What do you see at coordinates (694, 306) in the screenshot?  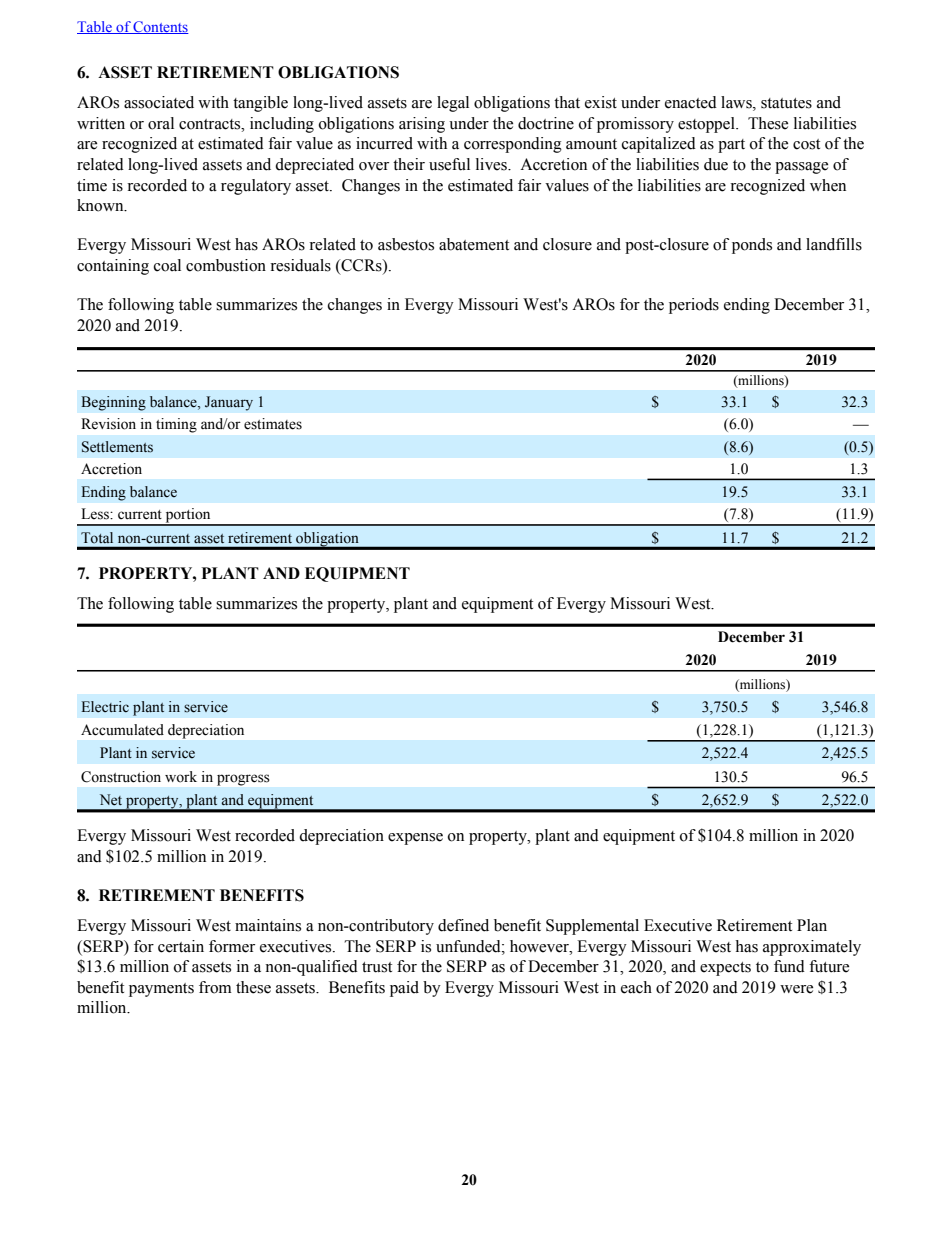 I see `periods` at bounding box center [694, 306].
